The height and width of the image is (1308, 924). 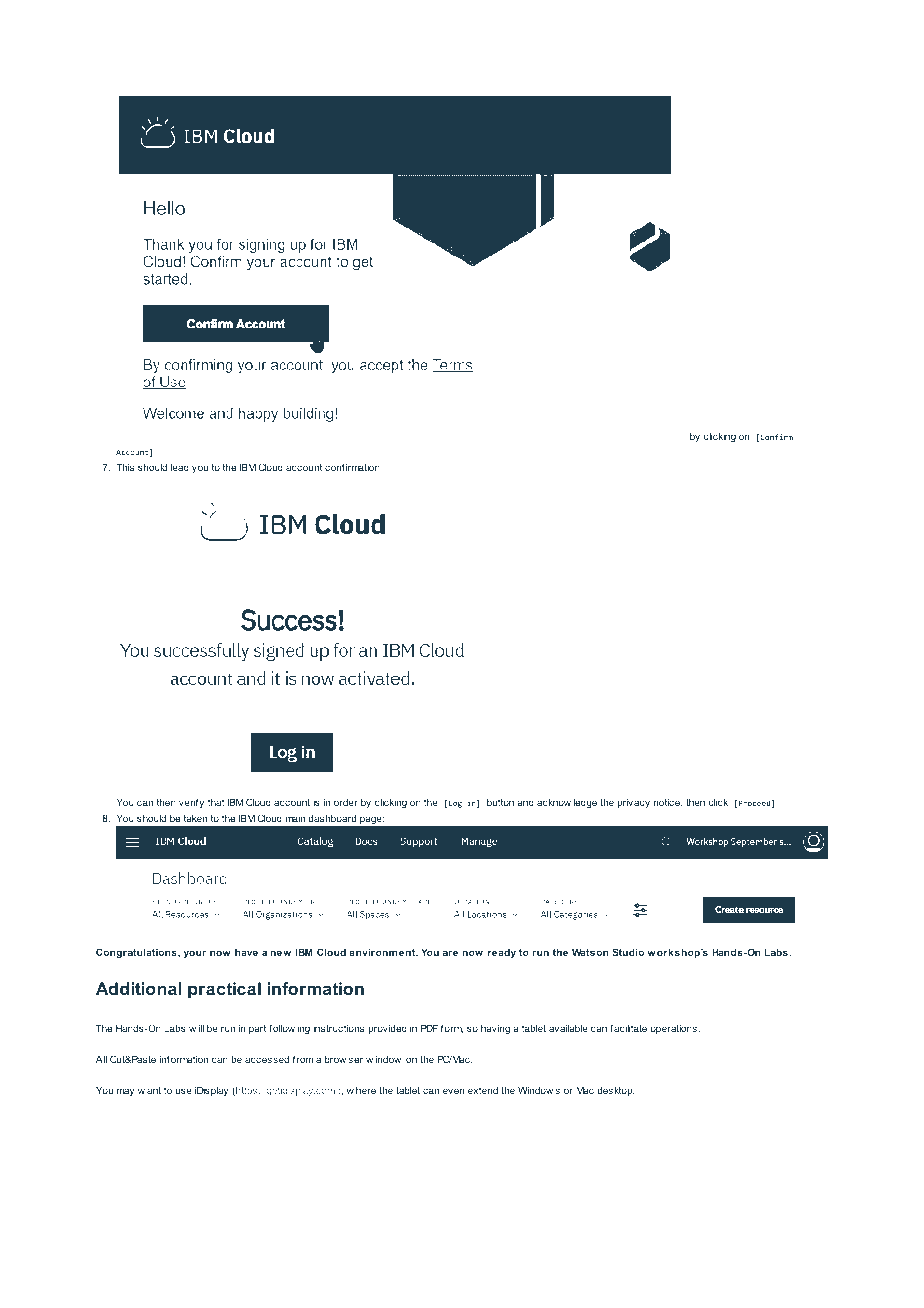 What do you see at coordinates (585, 803) in the image?
I see `ledge` at bounding box center [585, 803].
